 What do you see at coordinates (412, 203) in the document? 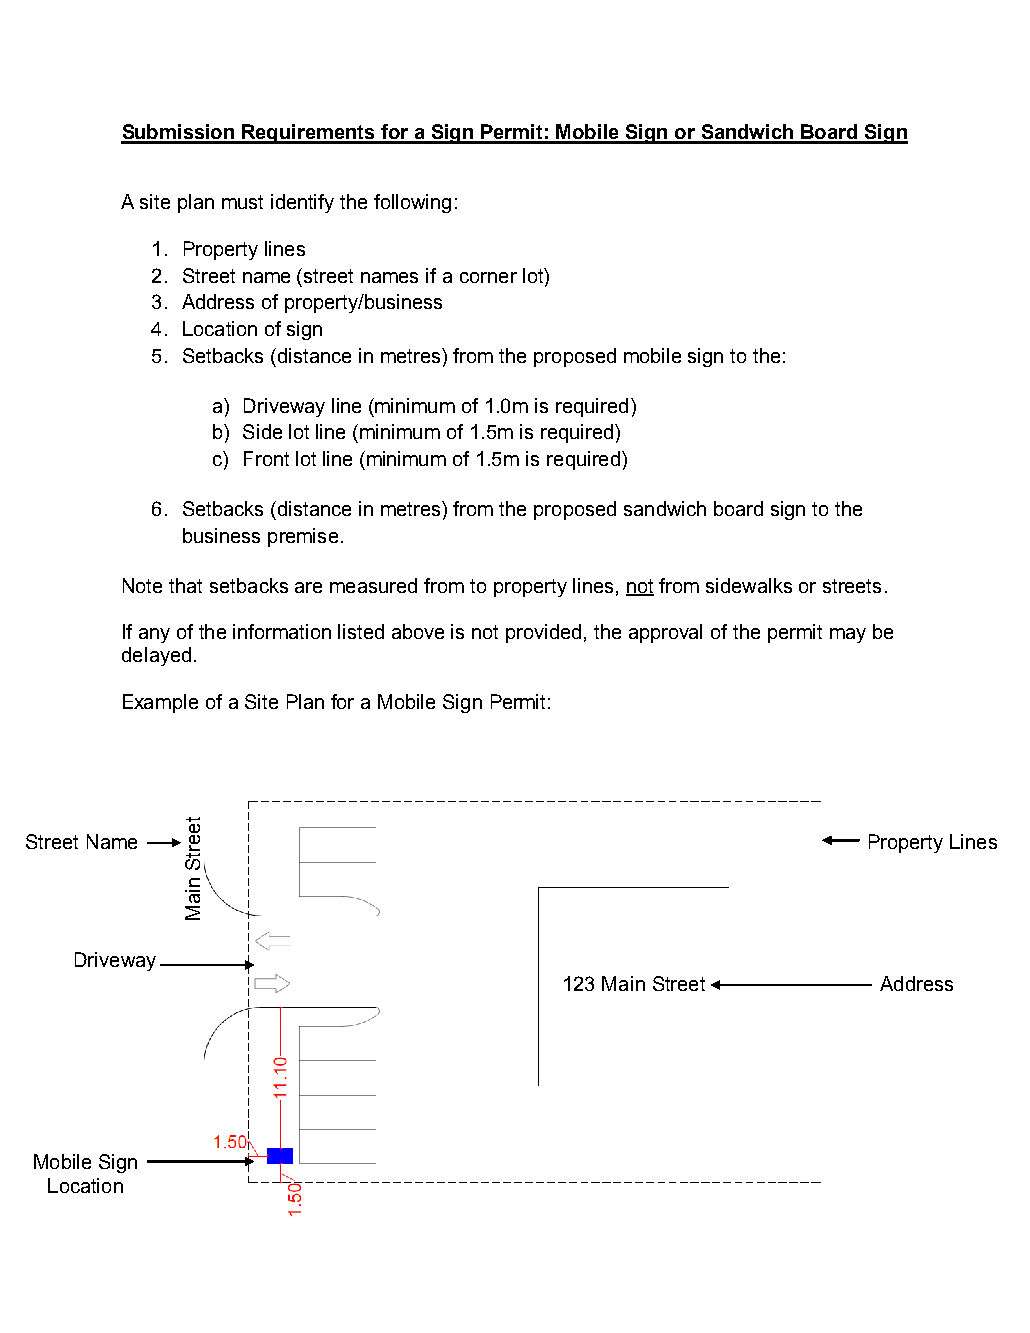
I see `following` at bounding box center [412, 203].
